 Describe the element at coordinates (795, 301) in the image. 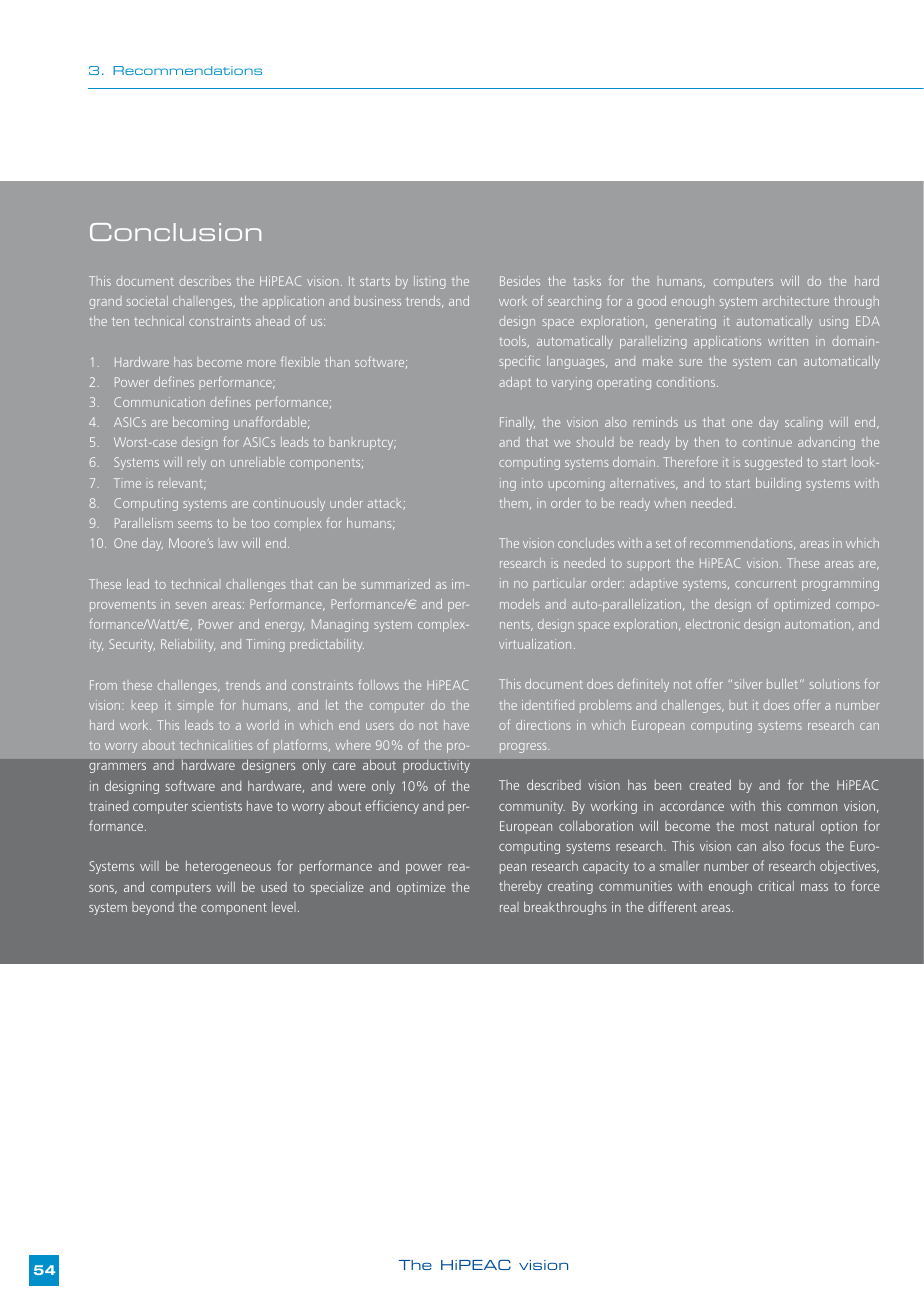

I see `architecture` at that location.
